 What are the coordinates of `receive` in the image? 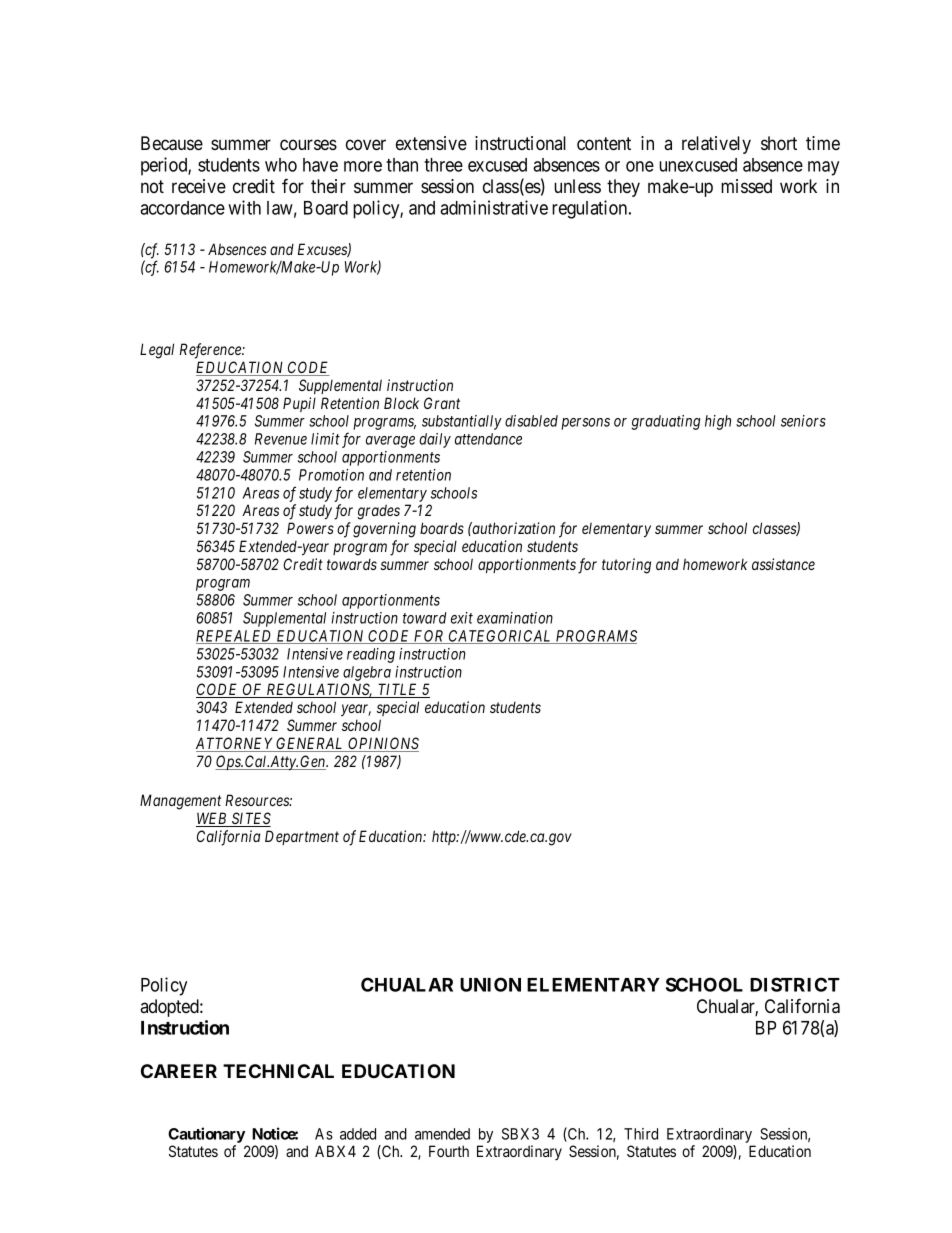 It's located at (199, 186).
